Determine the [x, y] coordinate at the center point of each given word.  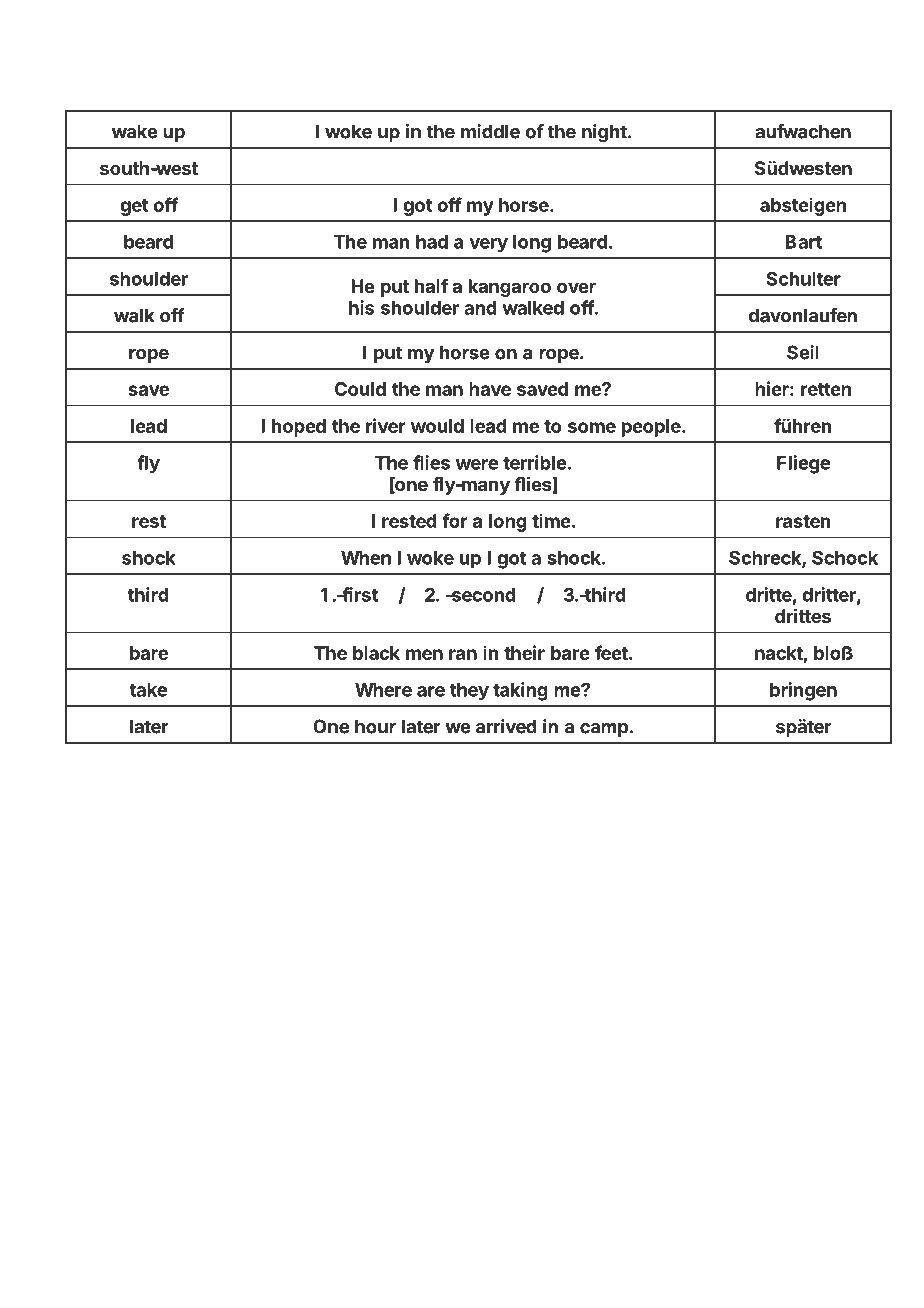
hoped [299, 428]
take [148, 690]
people [652, 428]
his [361, 307]
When [366, 558]
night [604, 133]
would [437, 426]
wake [135, 131]
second [482, 595]
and [480, 308]
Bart [803, 242]
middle [490, 131]
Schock [845, 557]
